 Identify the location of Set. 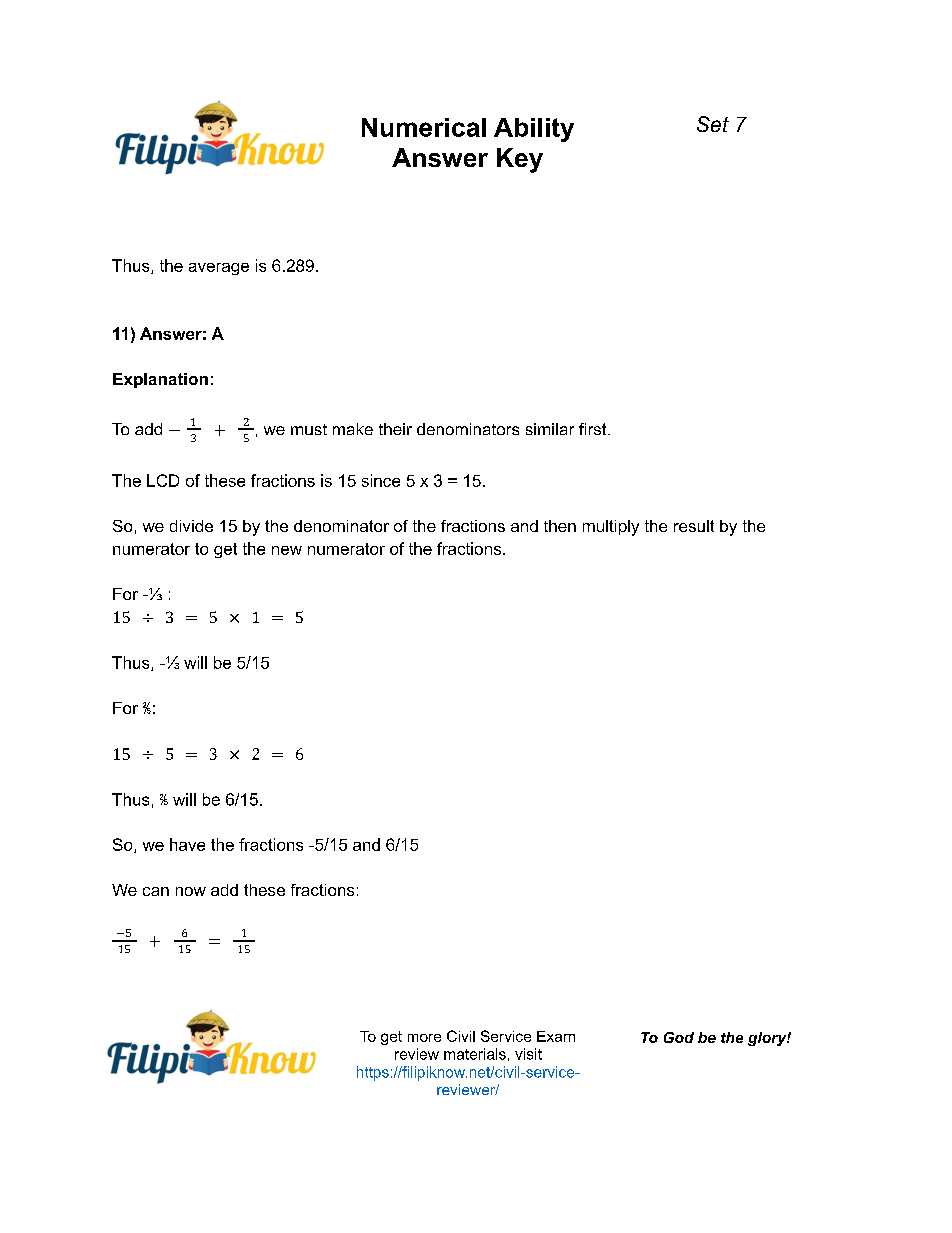
(713, 124).
